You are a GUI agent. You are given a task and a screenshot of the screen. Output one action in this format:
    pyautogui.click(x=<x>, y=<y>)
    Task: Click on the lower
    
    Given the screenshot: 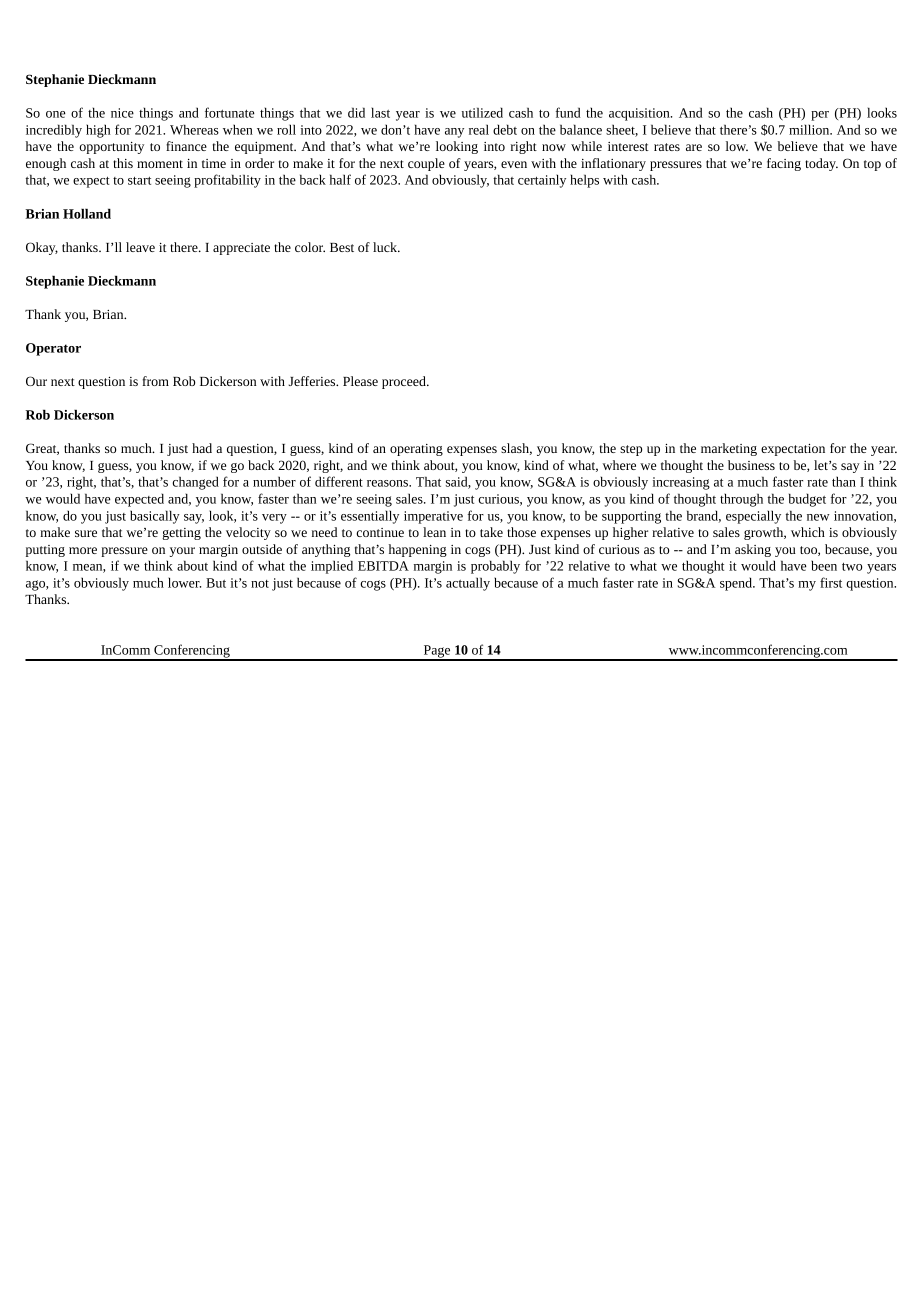 What is the action you would take?
    pyautogui.click(x=184, y=582)
